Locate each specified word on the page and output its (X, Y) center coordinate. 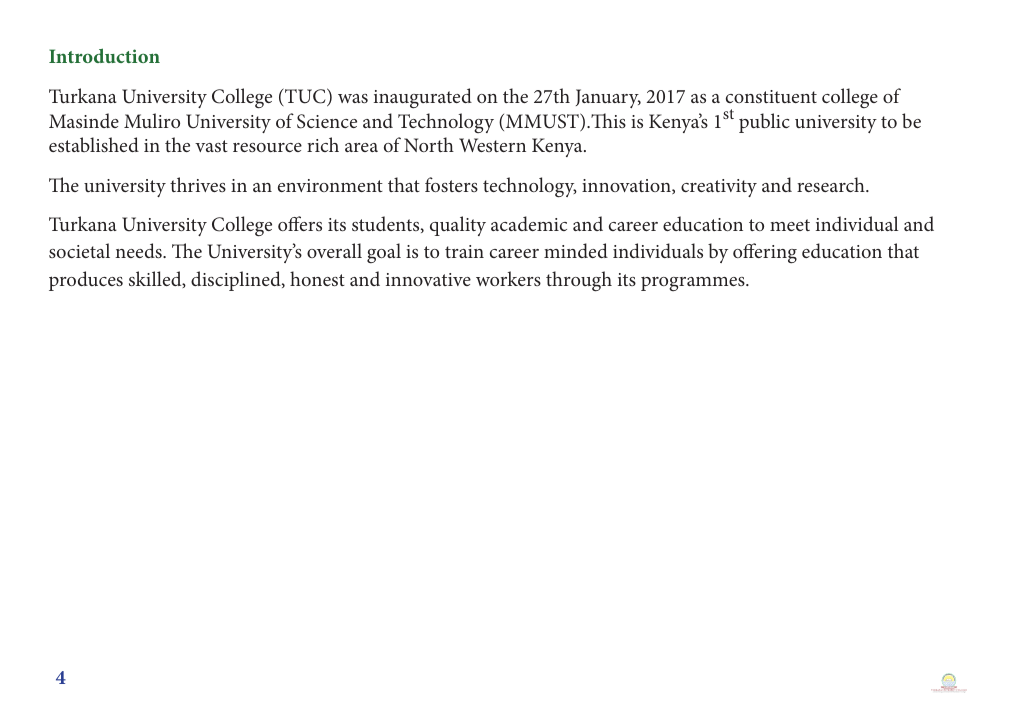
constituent (771, 96)
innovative (428, 279)
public (764, 123)
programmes (694, 284)
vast (211, 146)
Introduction (104, 55)
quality (458, 226)
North (429, 144)
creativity (719, 188)
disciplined (237, 281)
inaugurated (423, 98)
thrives (198, 184)
